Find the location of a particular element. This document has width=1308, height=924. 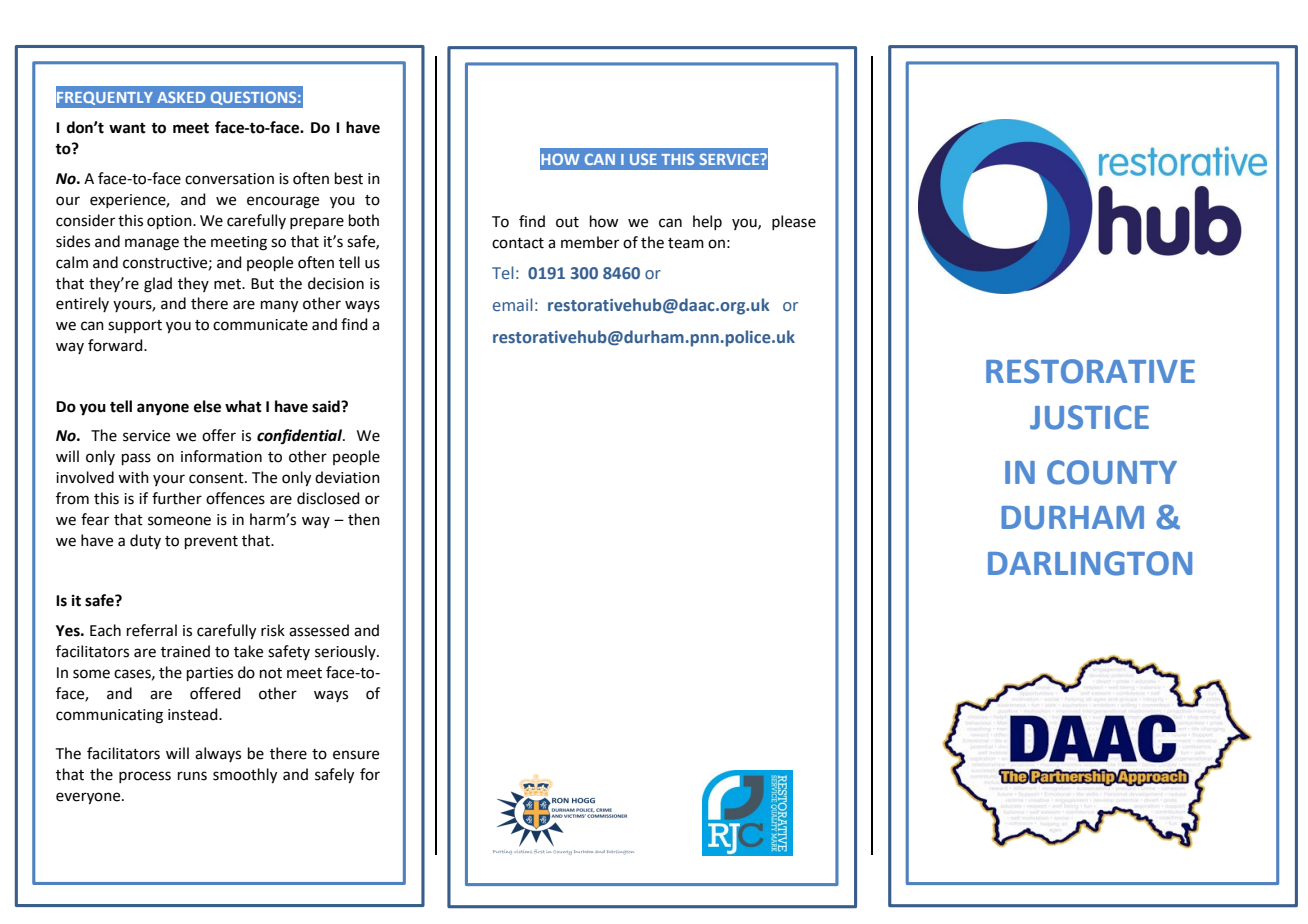

USE is located at coordinates (643, 159).
